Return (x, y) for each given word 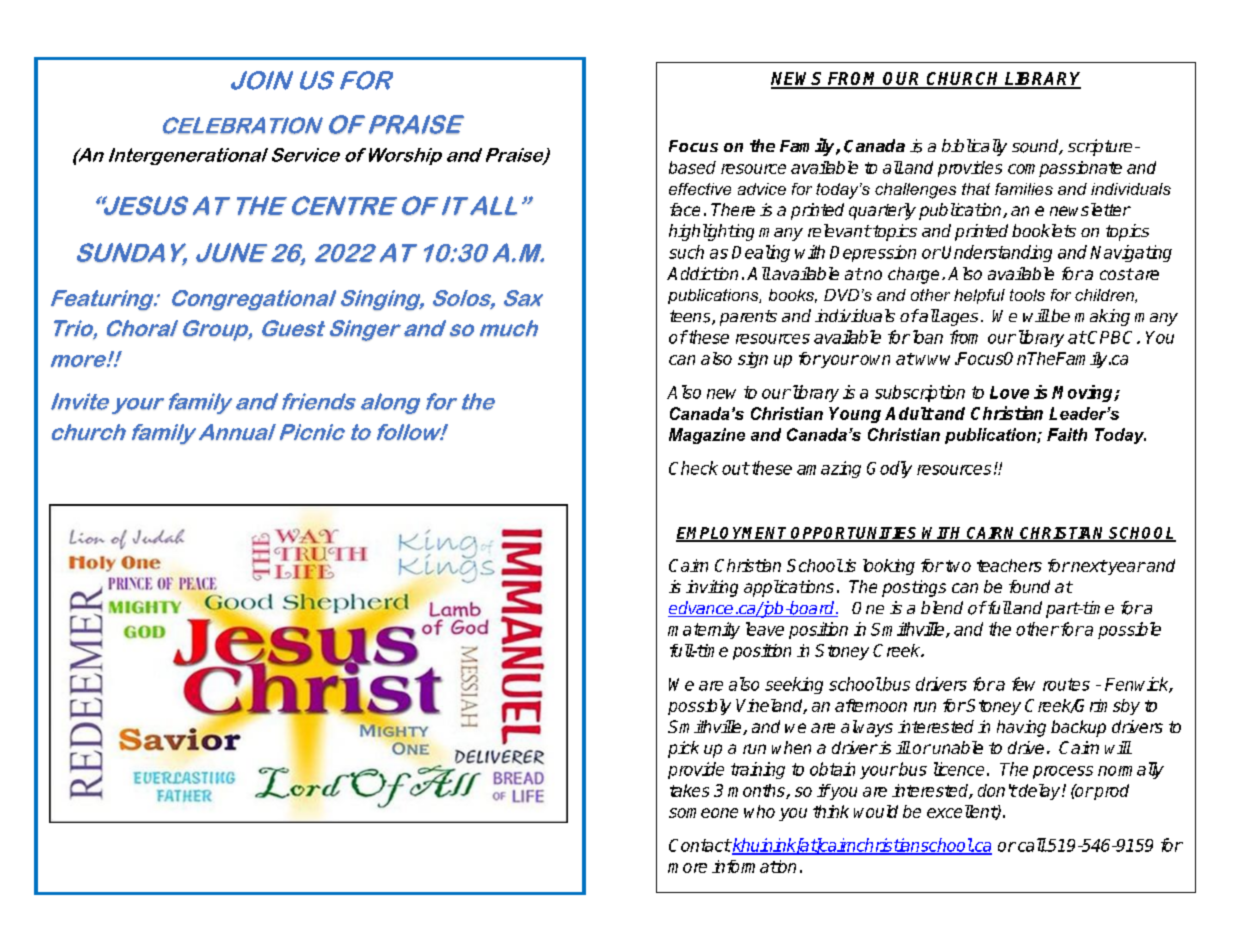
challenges (915, 191)
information (754, 866)
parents (748, 318)
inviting (712, 588)
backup (1078, 728)
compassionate (1065, 169)
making (1102, 317)
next (1088, 566)
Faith (1067, 434)
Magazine (707, 436)
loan (928, 337)
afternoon (871, 705)
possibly (699, 707)
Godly (889, 469)
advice (762, 189)
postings (914, 588)
